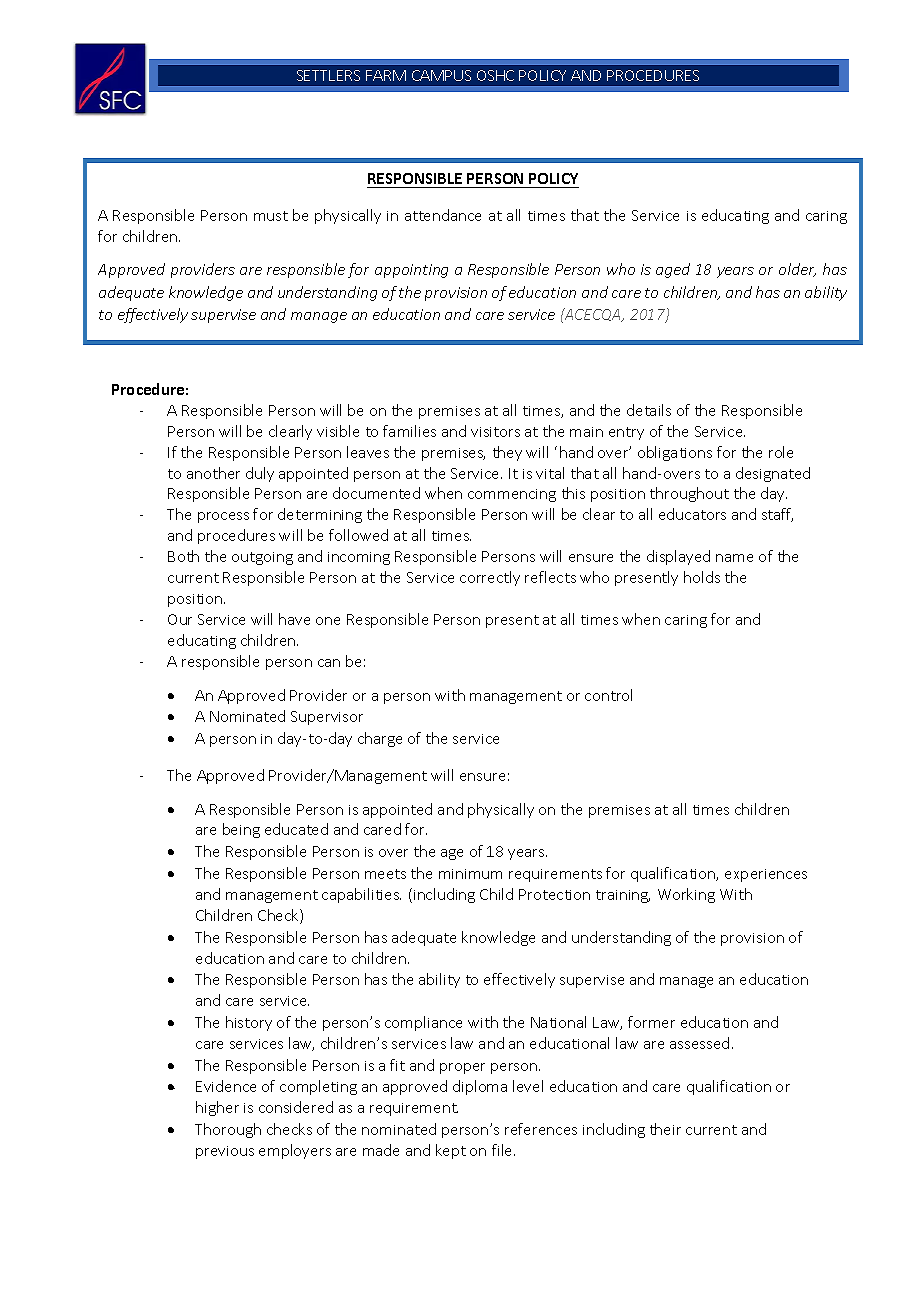 The width and height of the screenshot is (924, 1308). Describe the element at coordinates (328, 75) in the screenshot. I see `SETTLERS` at that location.
